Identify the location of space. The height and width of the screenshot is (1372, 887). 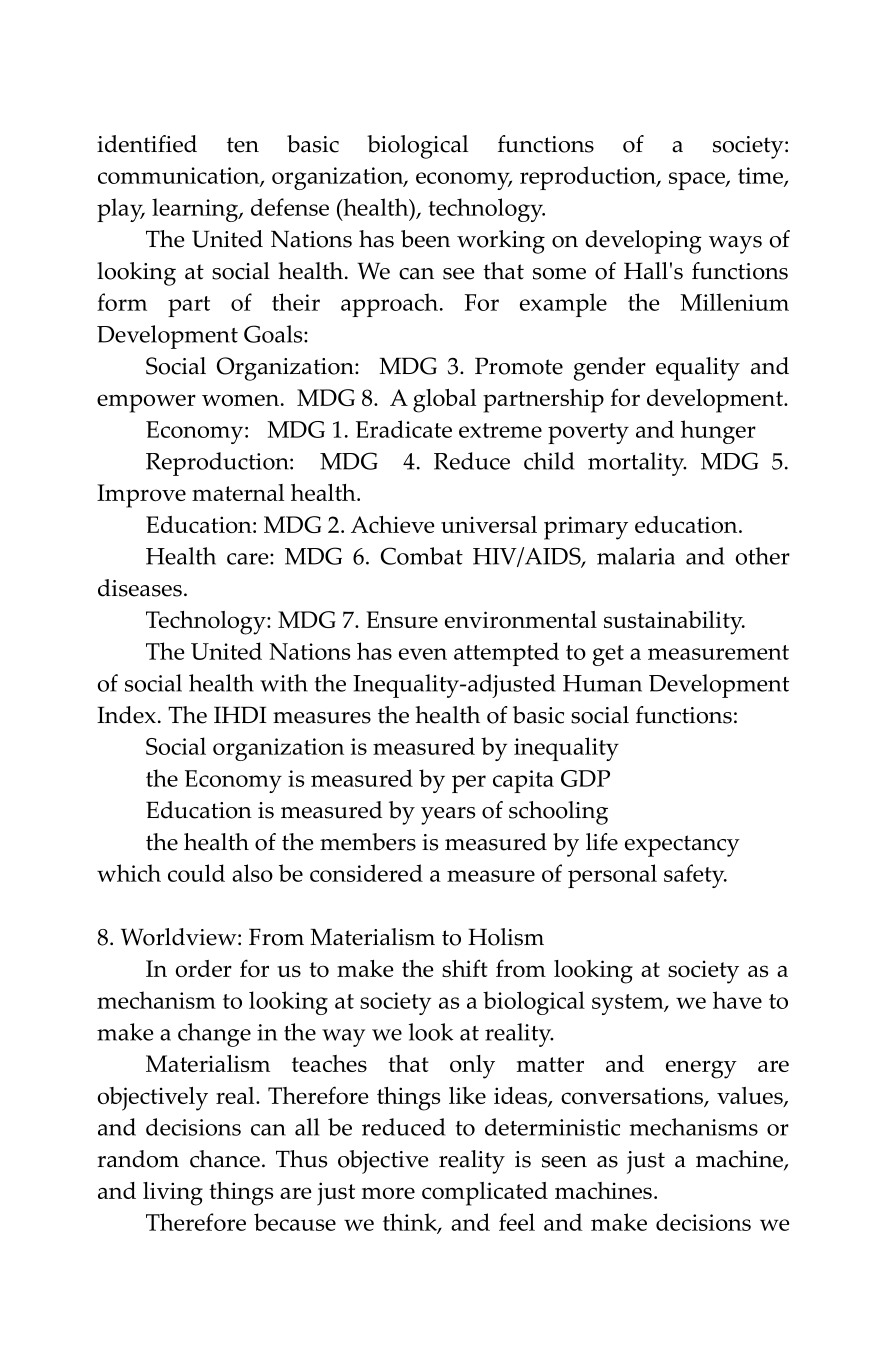
(698, 181).
